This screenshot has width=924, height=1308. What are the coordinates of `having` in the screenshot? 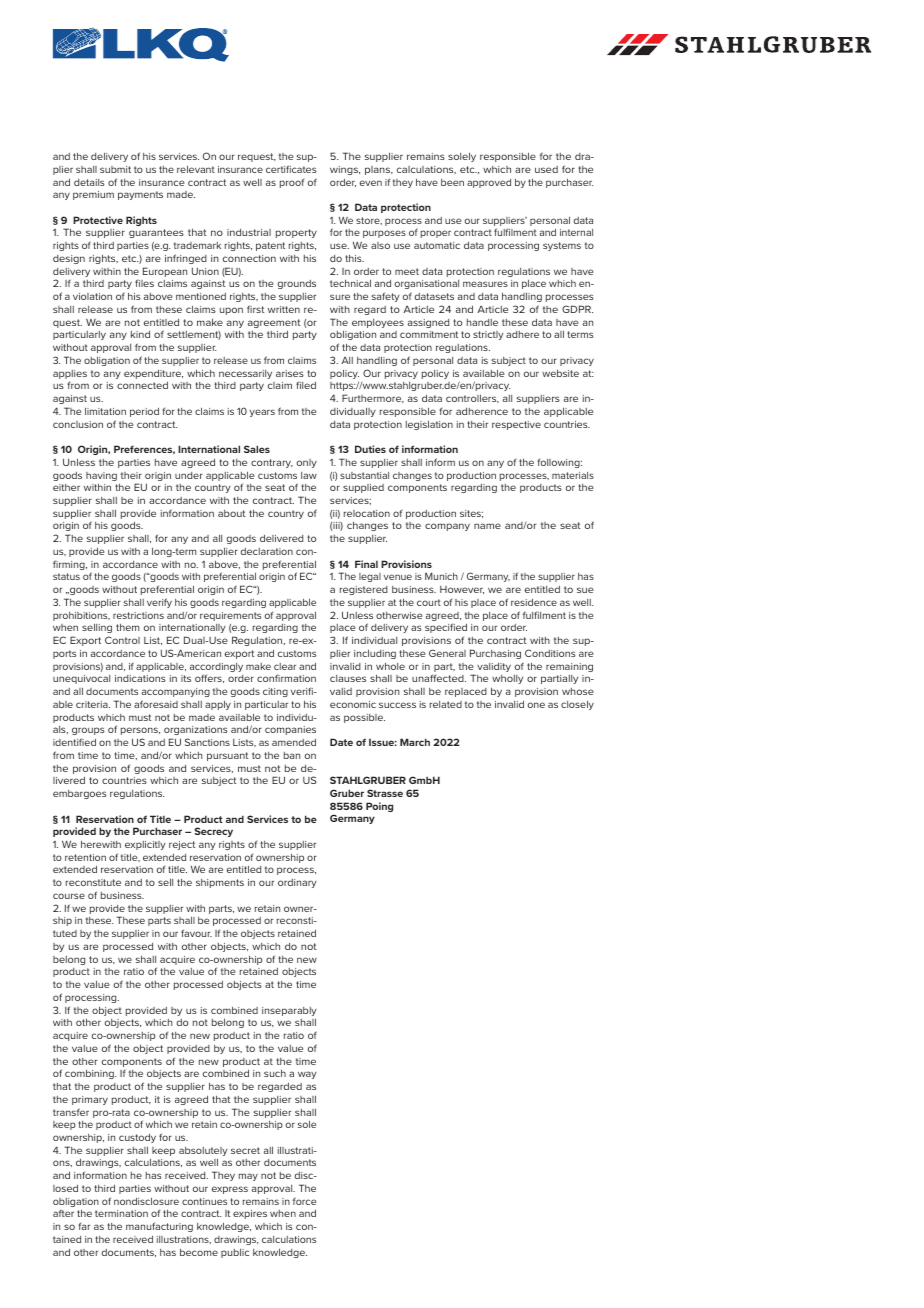 It's located at (101, 478).
